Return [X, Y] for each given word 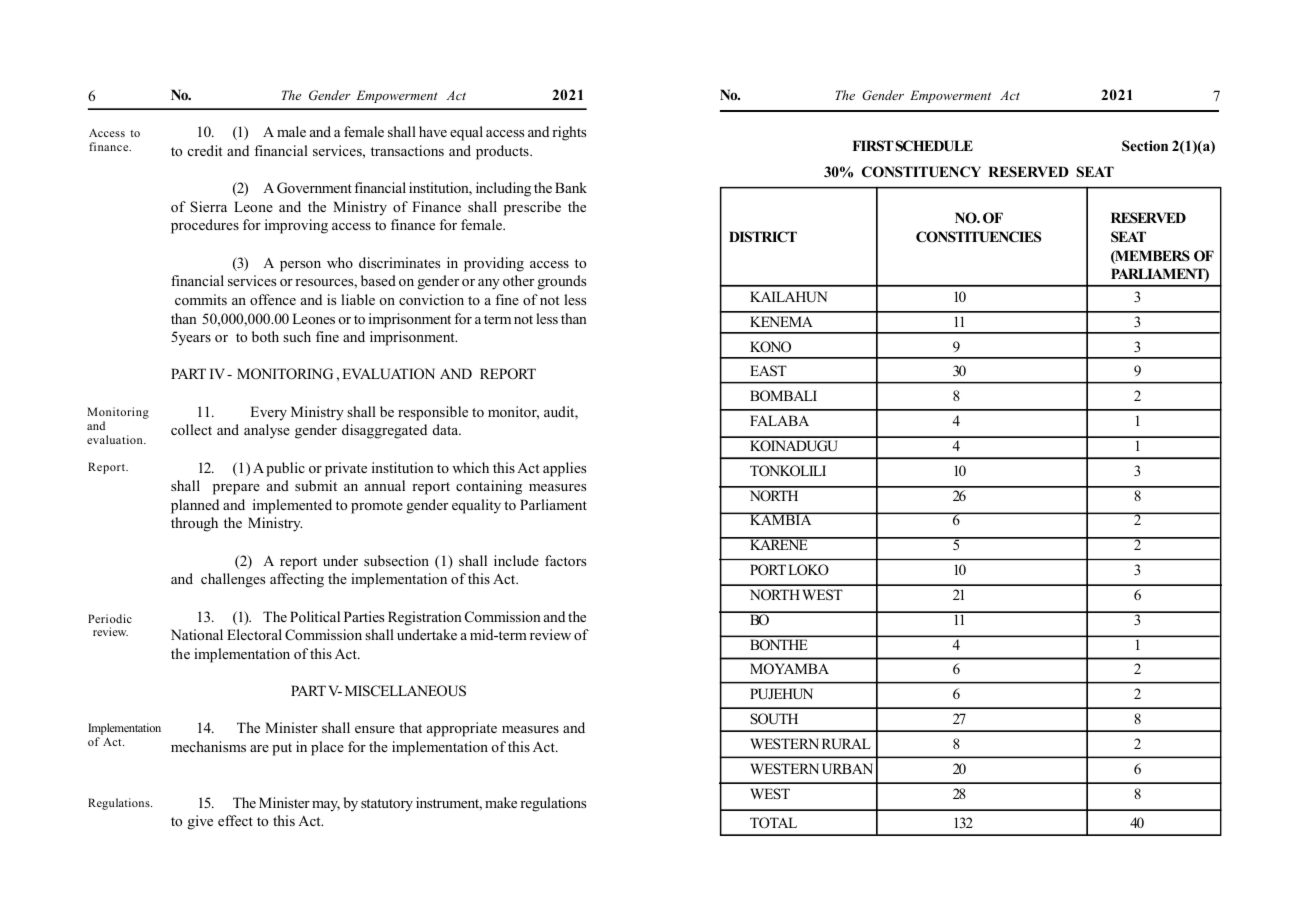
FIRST [873, 146]
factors [565, 560]
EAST [768, 371]
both [265, 336]
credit [205, 150]
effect [235, 820]
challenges [233, 580]
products [503, 152]
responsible [433, 413]
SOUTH [774, 719]
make [501, 802]
